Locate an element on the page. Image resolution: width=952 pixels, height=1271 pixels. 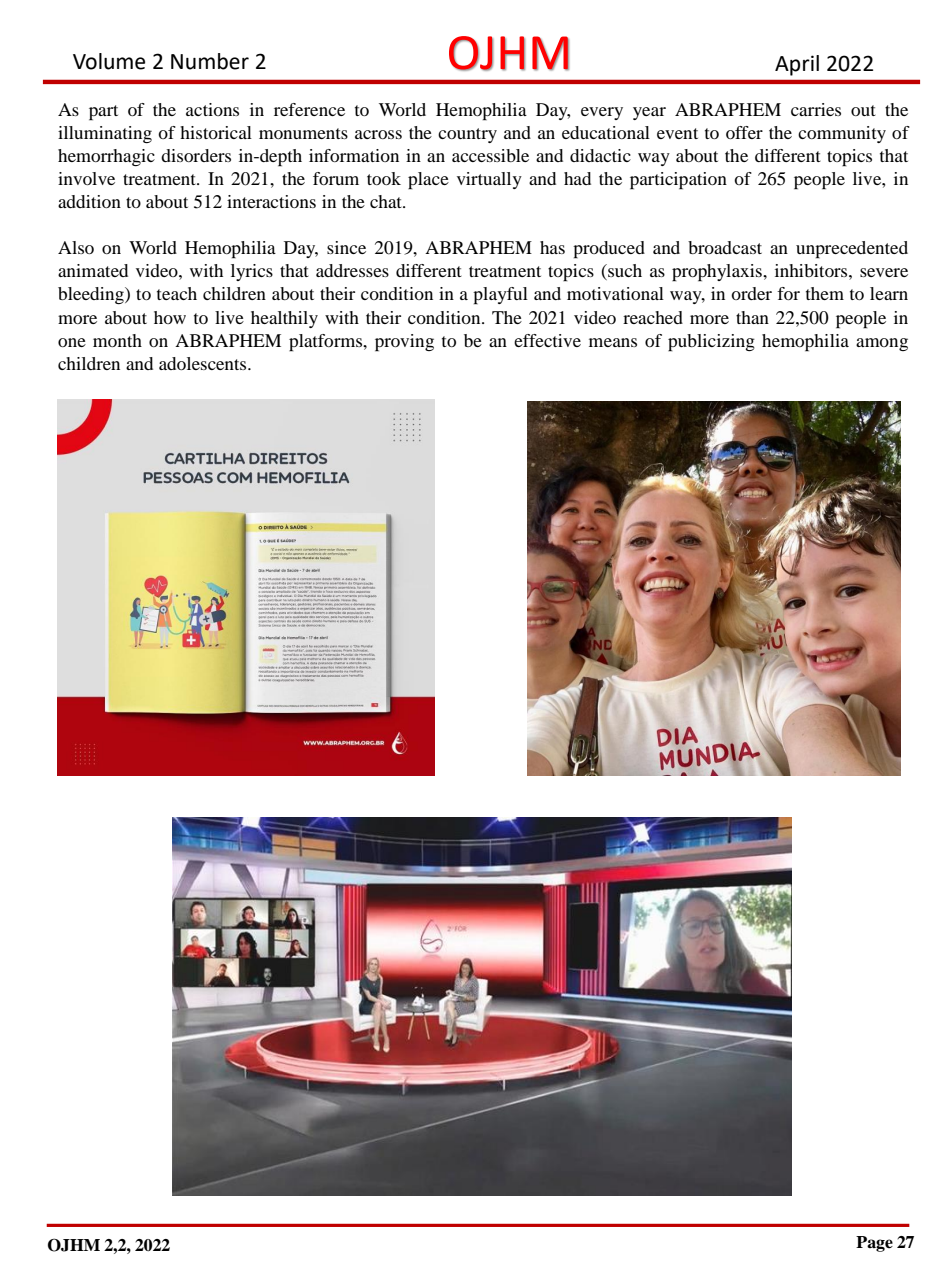
carries is located at coordinates (816, 109).
